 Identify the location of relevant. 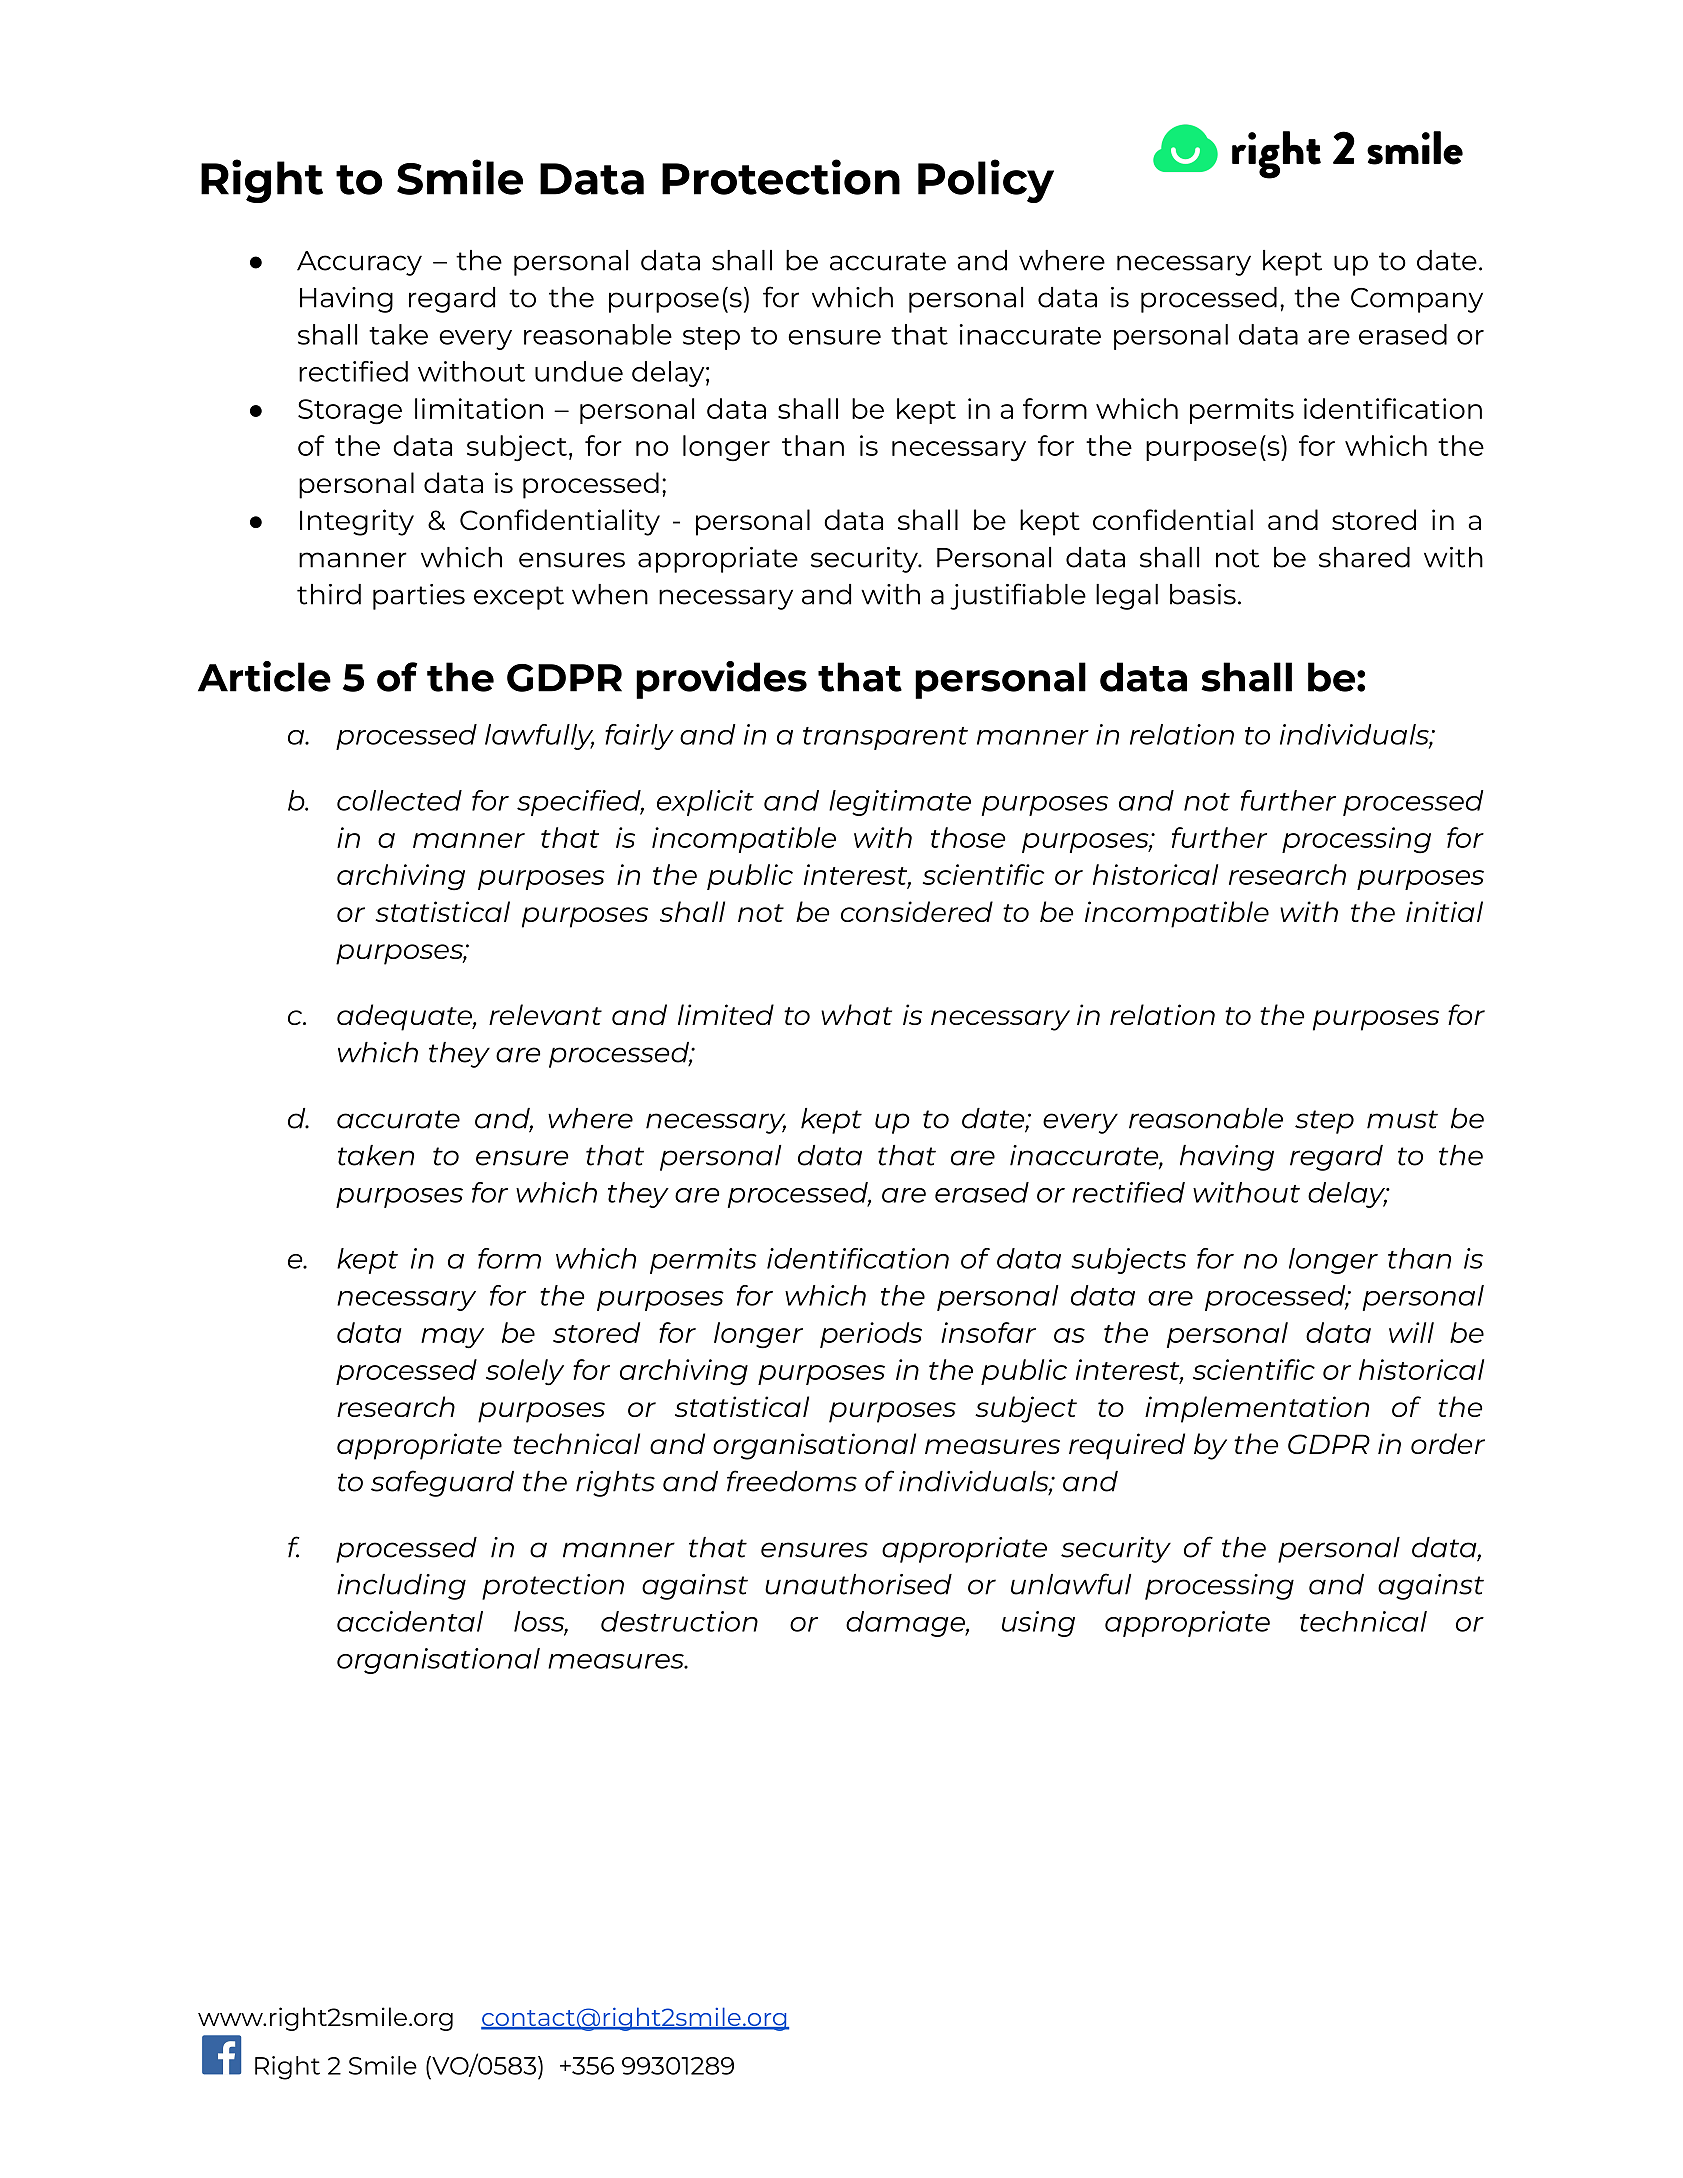
(545, 1014).
